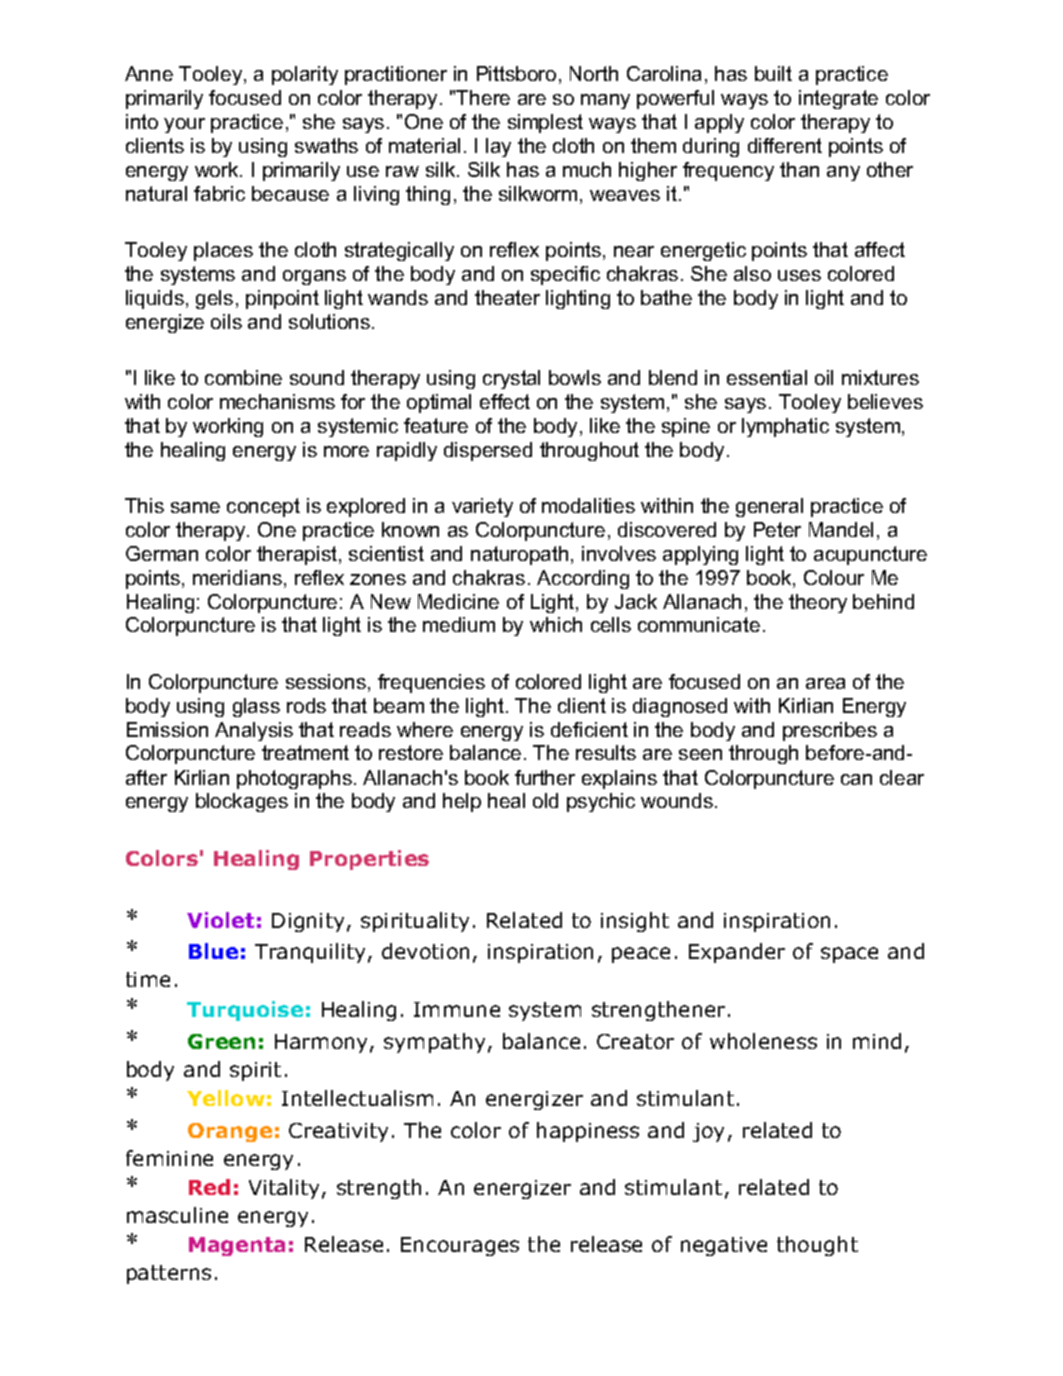 The height and width of the screenshot is (1376, 1063). Describe the element at coordinates (237, 1246) in the screenshot. I see `Magenta` at that location.
